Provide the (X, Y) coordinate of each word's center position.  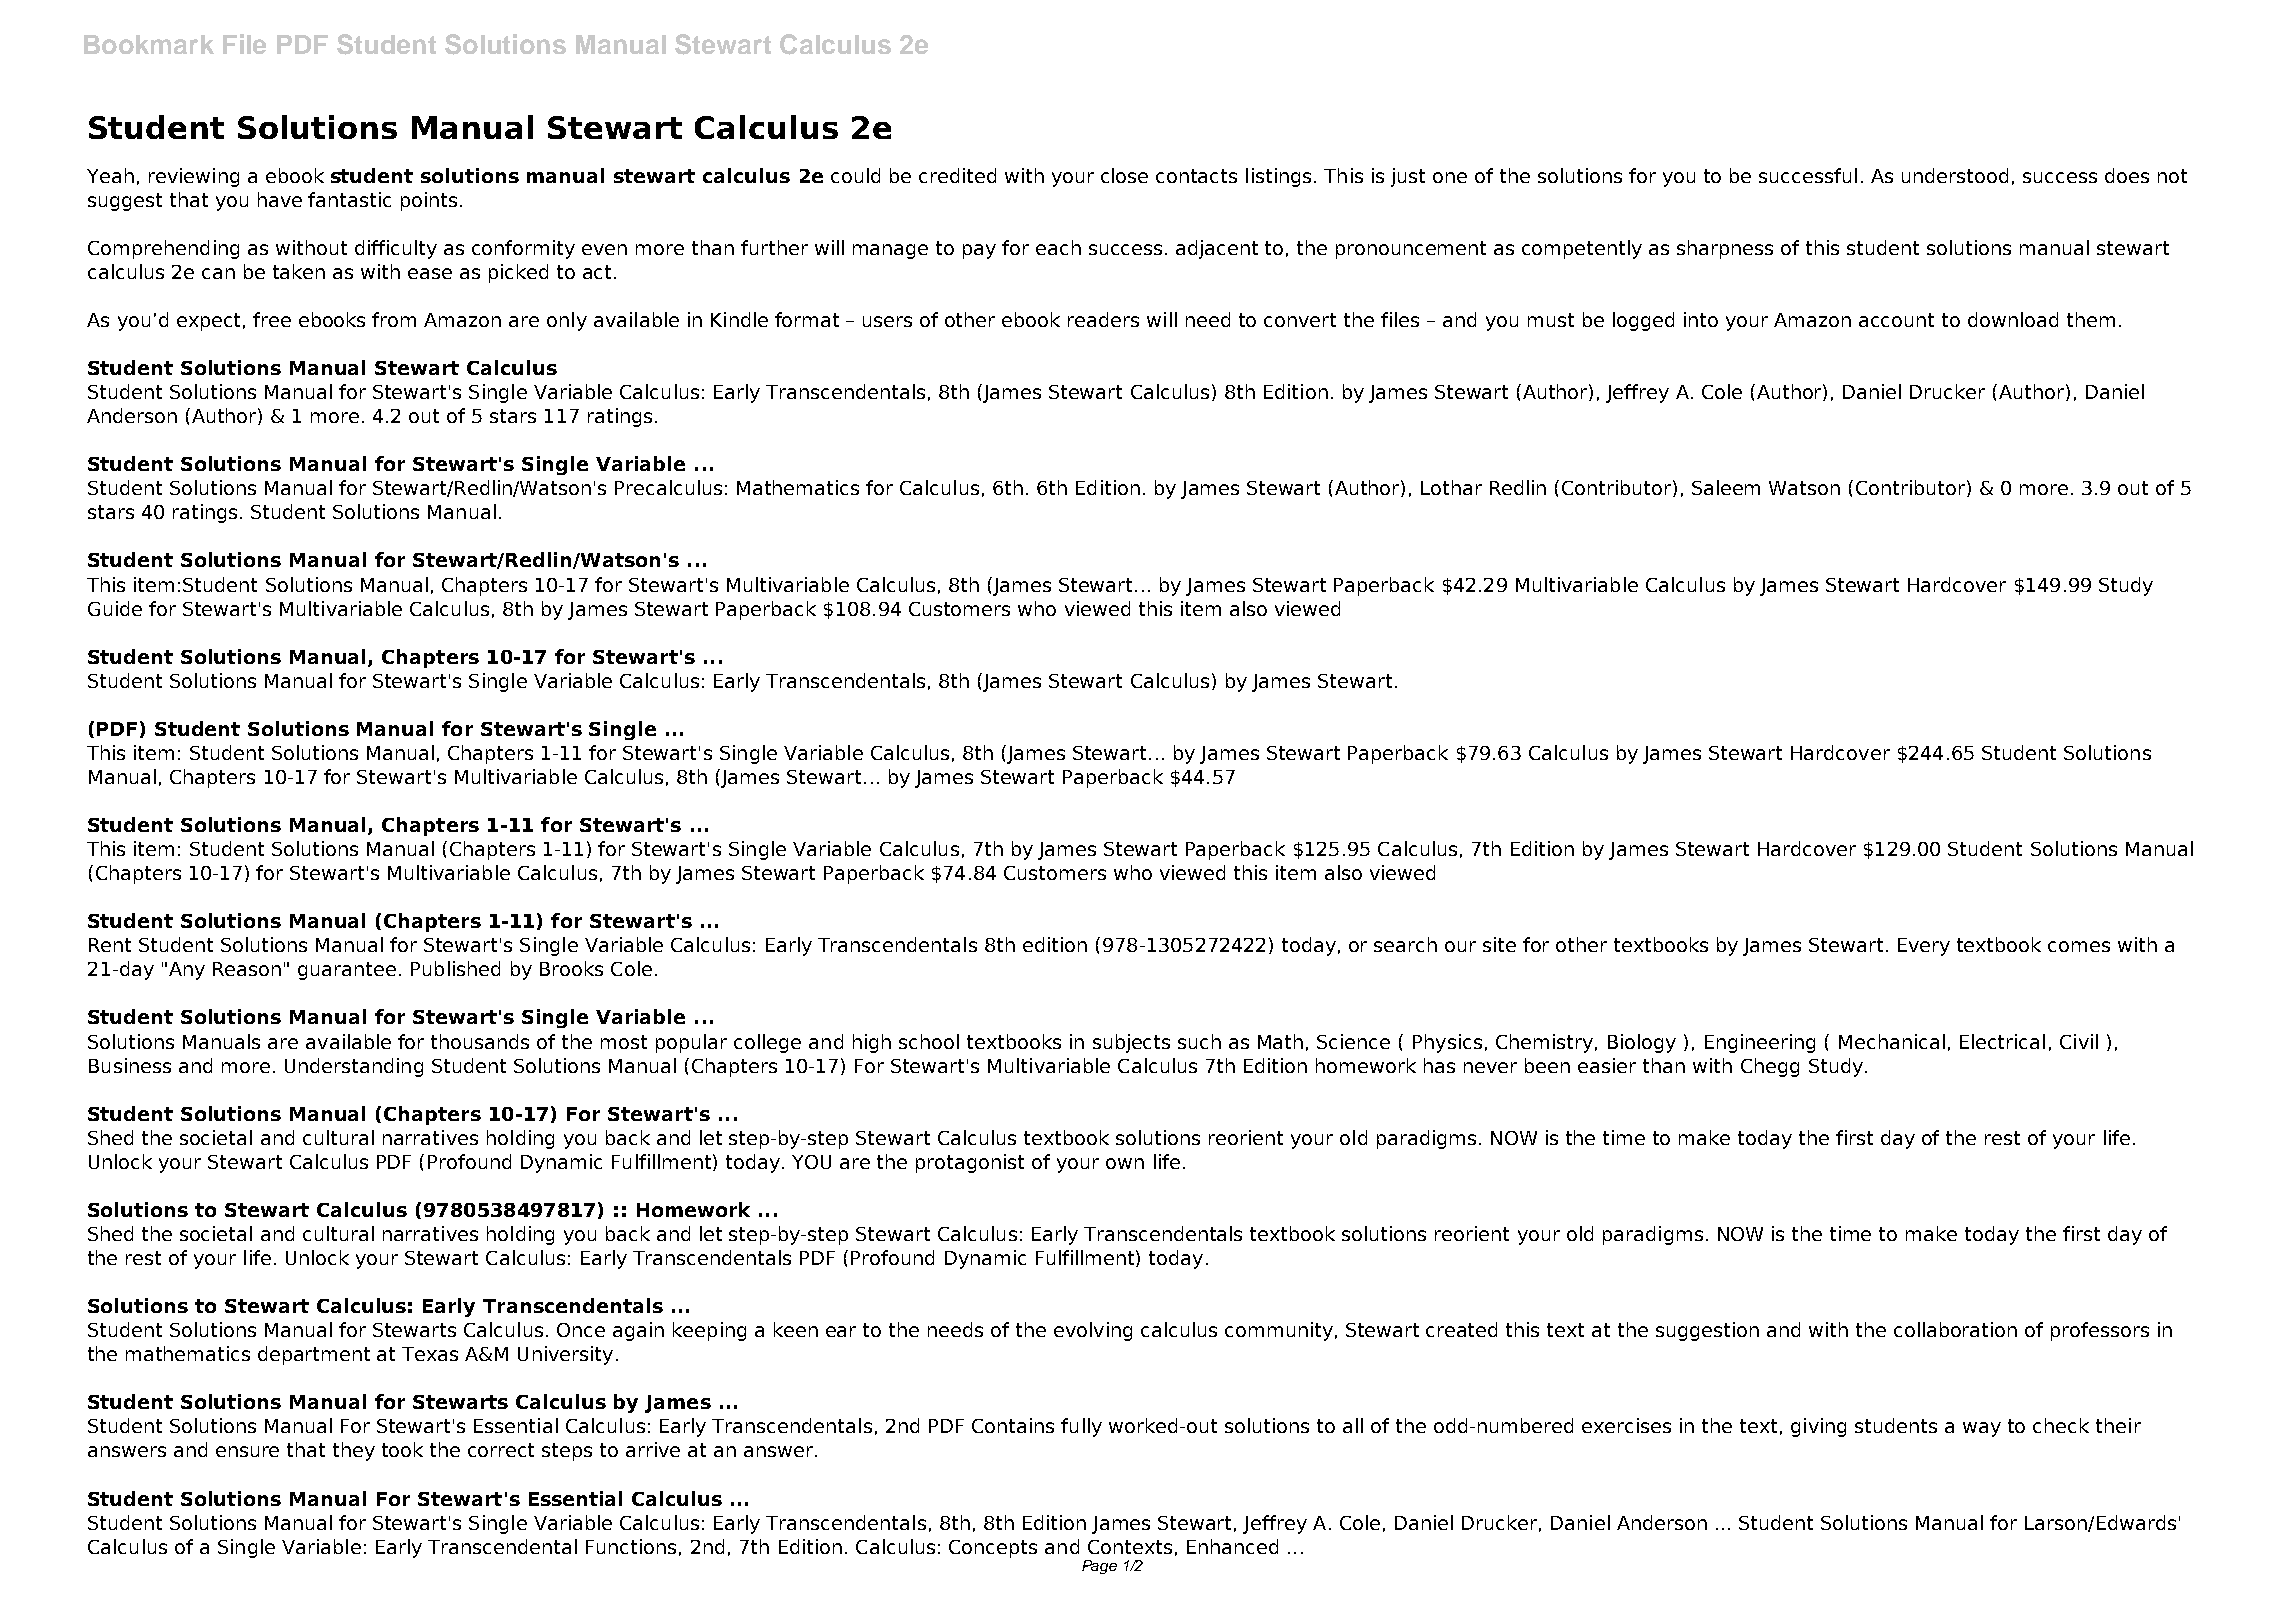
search (1405, 944)
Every (1924, 947)
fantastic (349, 199)
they (354, 1451)
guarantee (347, 971)
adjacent (1217, 249)
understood (1955, 175)
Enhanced (1232, 1546)
